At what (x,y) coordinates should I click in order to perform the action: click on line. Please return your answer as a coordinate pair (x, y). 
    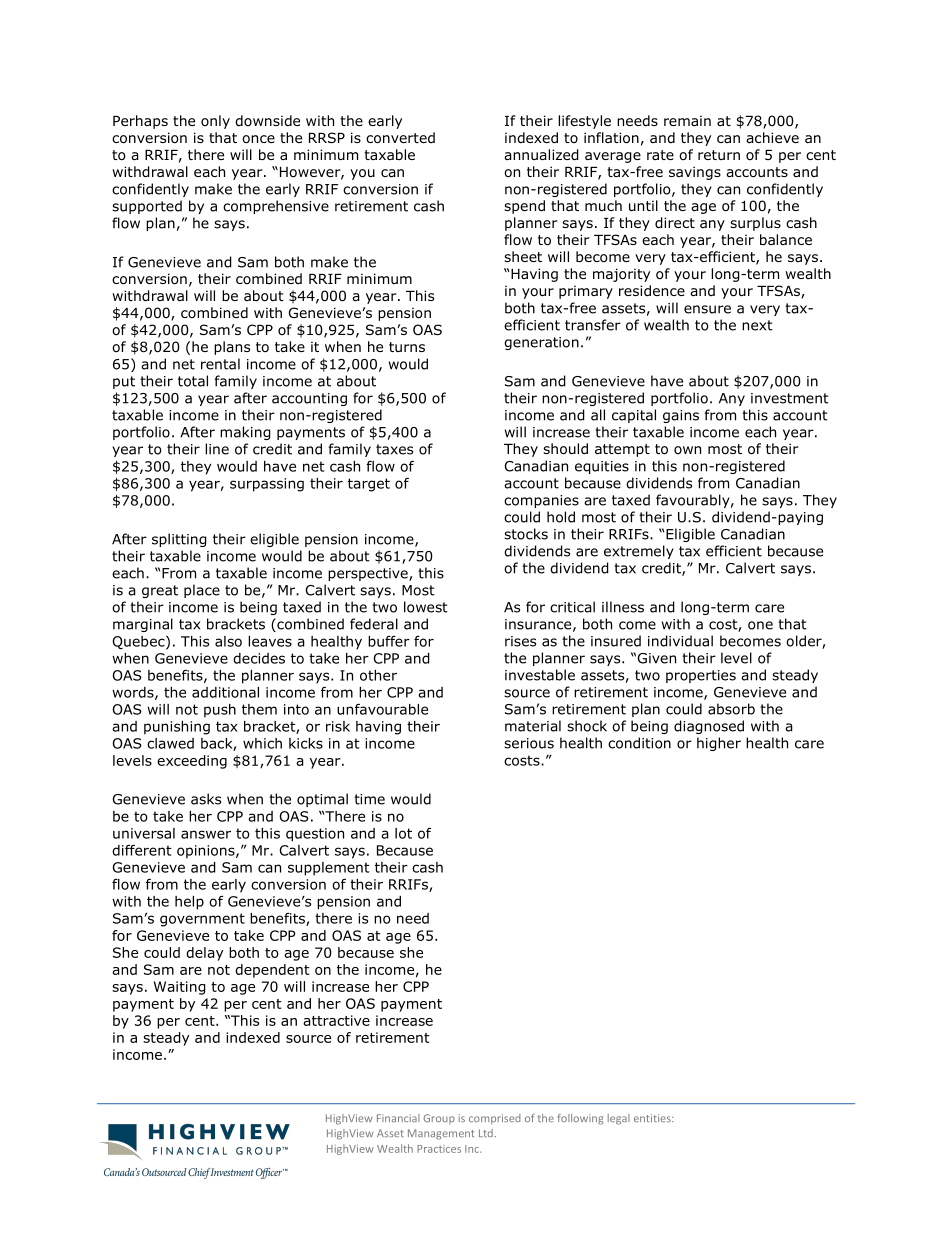
    Looking at the image, I should click on (217, 449).
